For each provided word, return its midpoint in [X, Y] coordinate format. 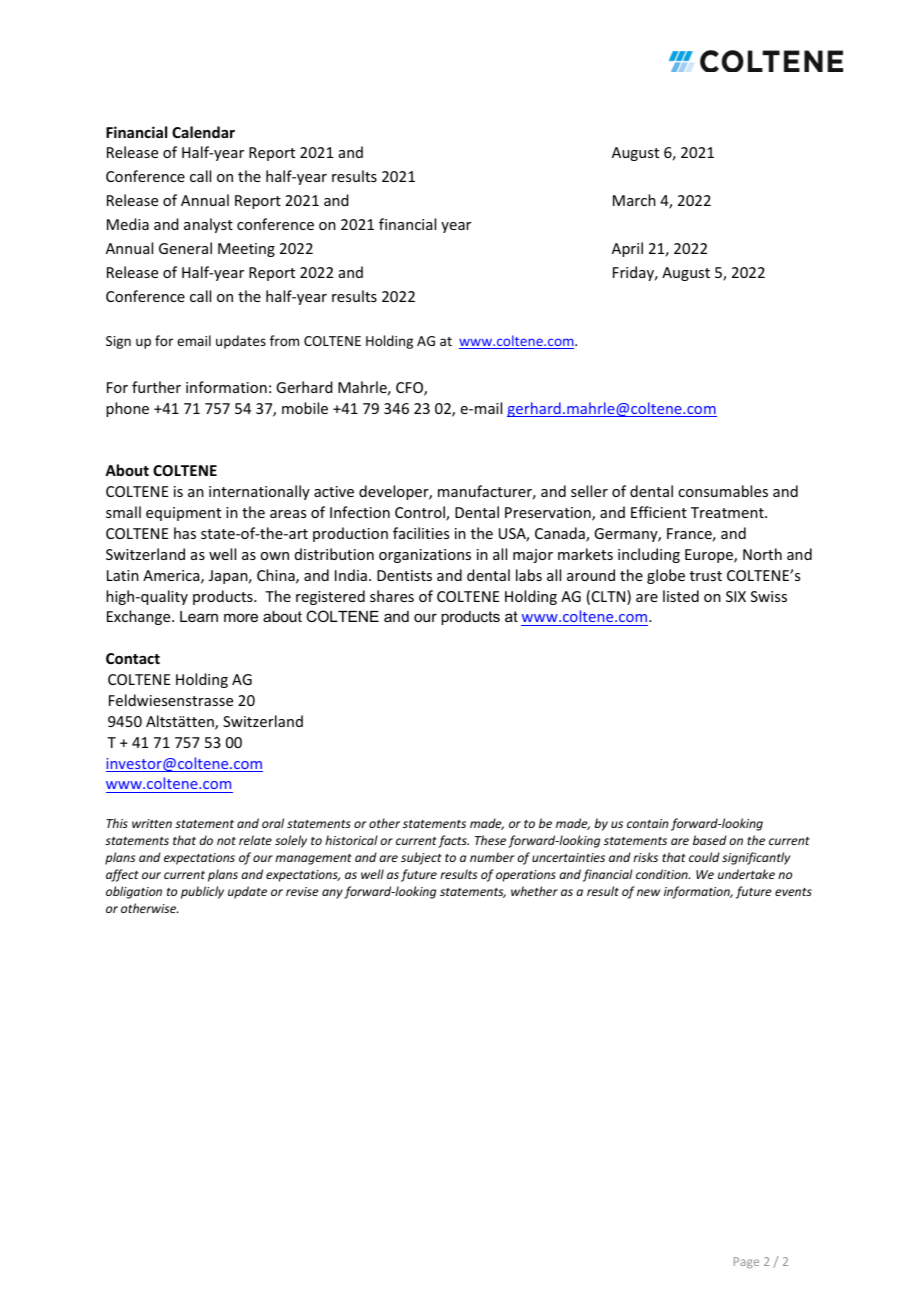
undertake [746, 874]
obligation [134, 892]
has [185, 533]
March [634, 200]
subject [421, 858]
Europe [710, 556]
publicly [202, 892]
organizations [425, 556]
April [627, 249]
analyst [208, 225]
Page [746, 1263]
